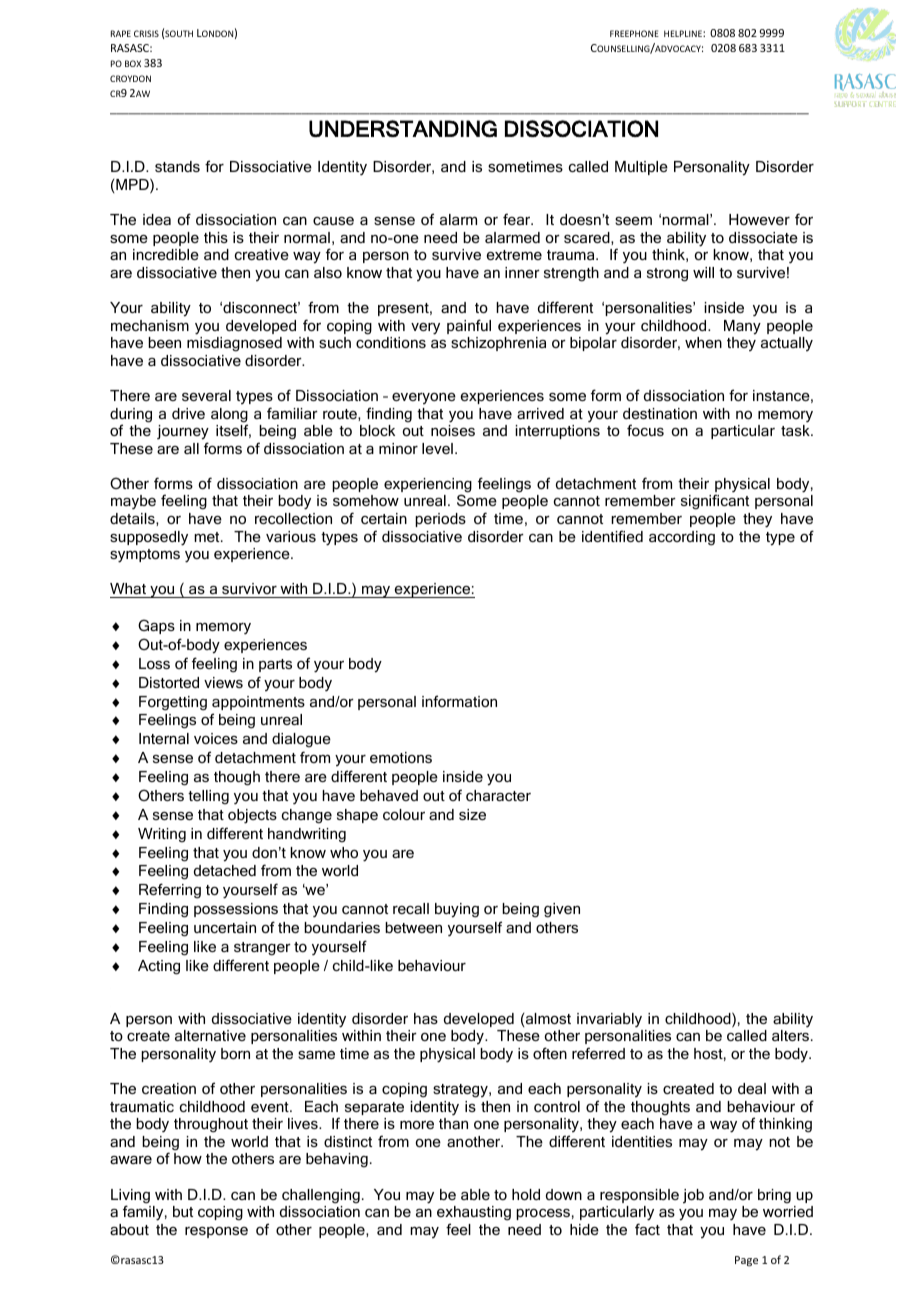 The image size is (924, 1308). What do you see at coordinates (146, 33) in the screenshot?
I see `CRISIS` at bounding box center [146, 33].
